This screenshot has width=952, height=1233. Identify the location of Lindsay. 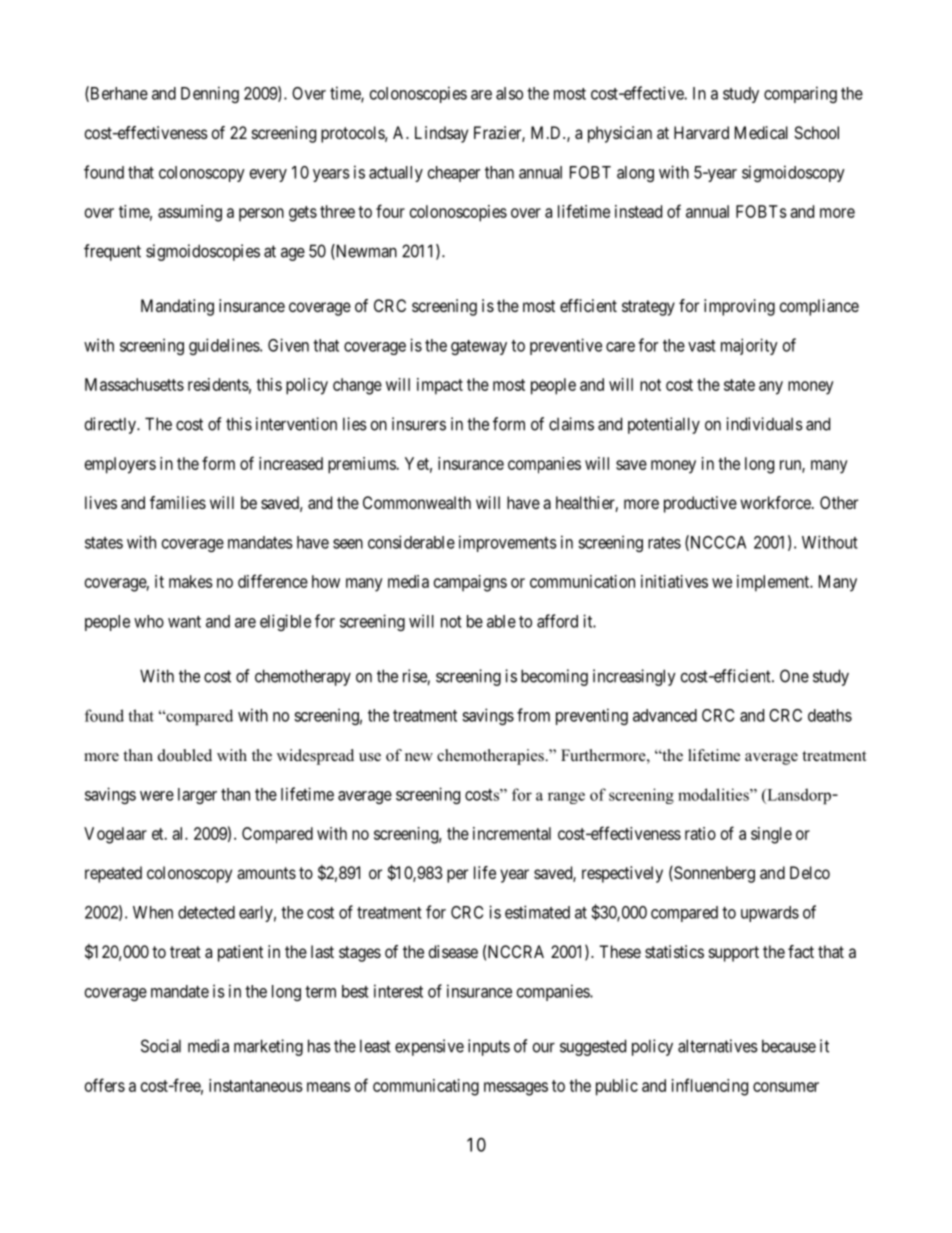
(441, 134).
